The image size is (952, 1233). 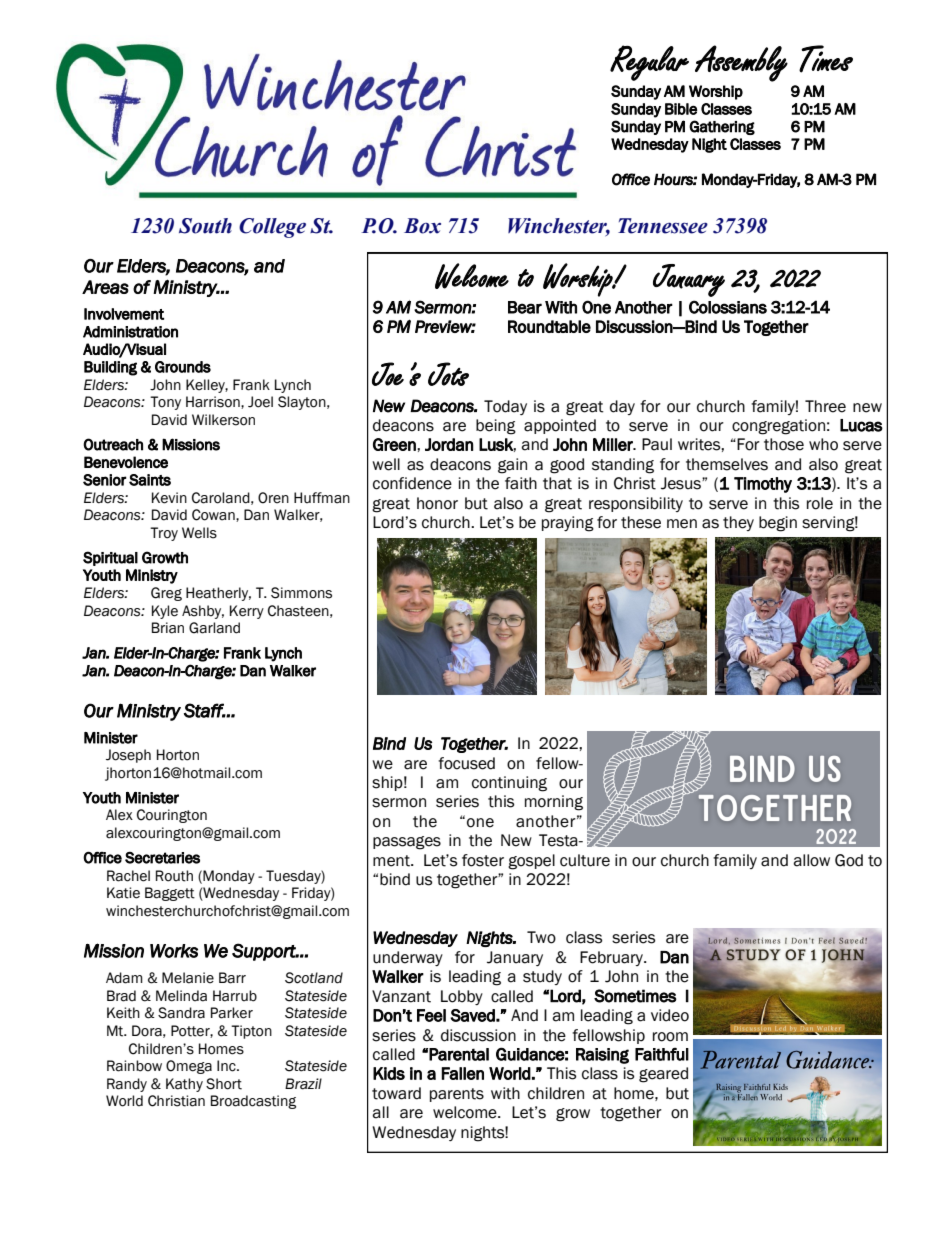 I want to click on Kyle, so click(x=165, y=612).
